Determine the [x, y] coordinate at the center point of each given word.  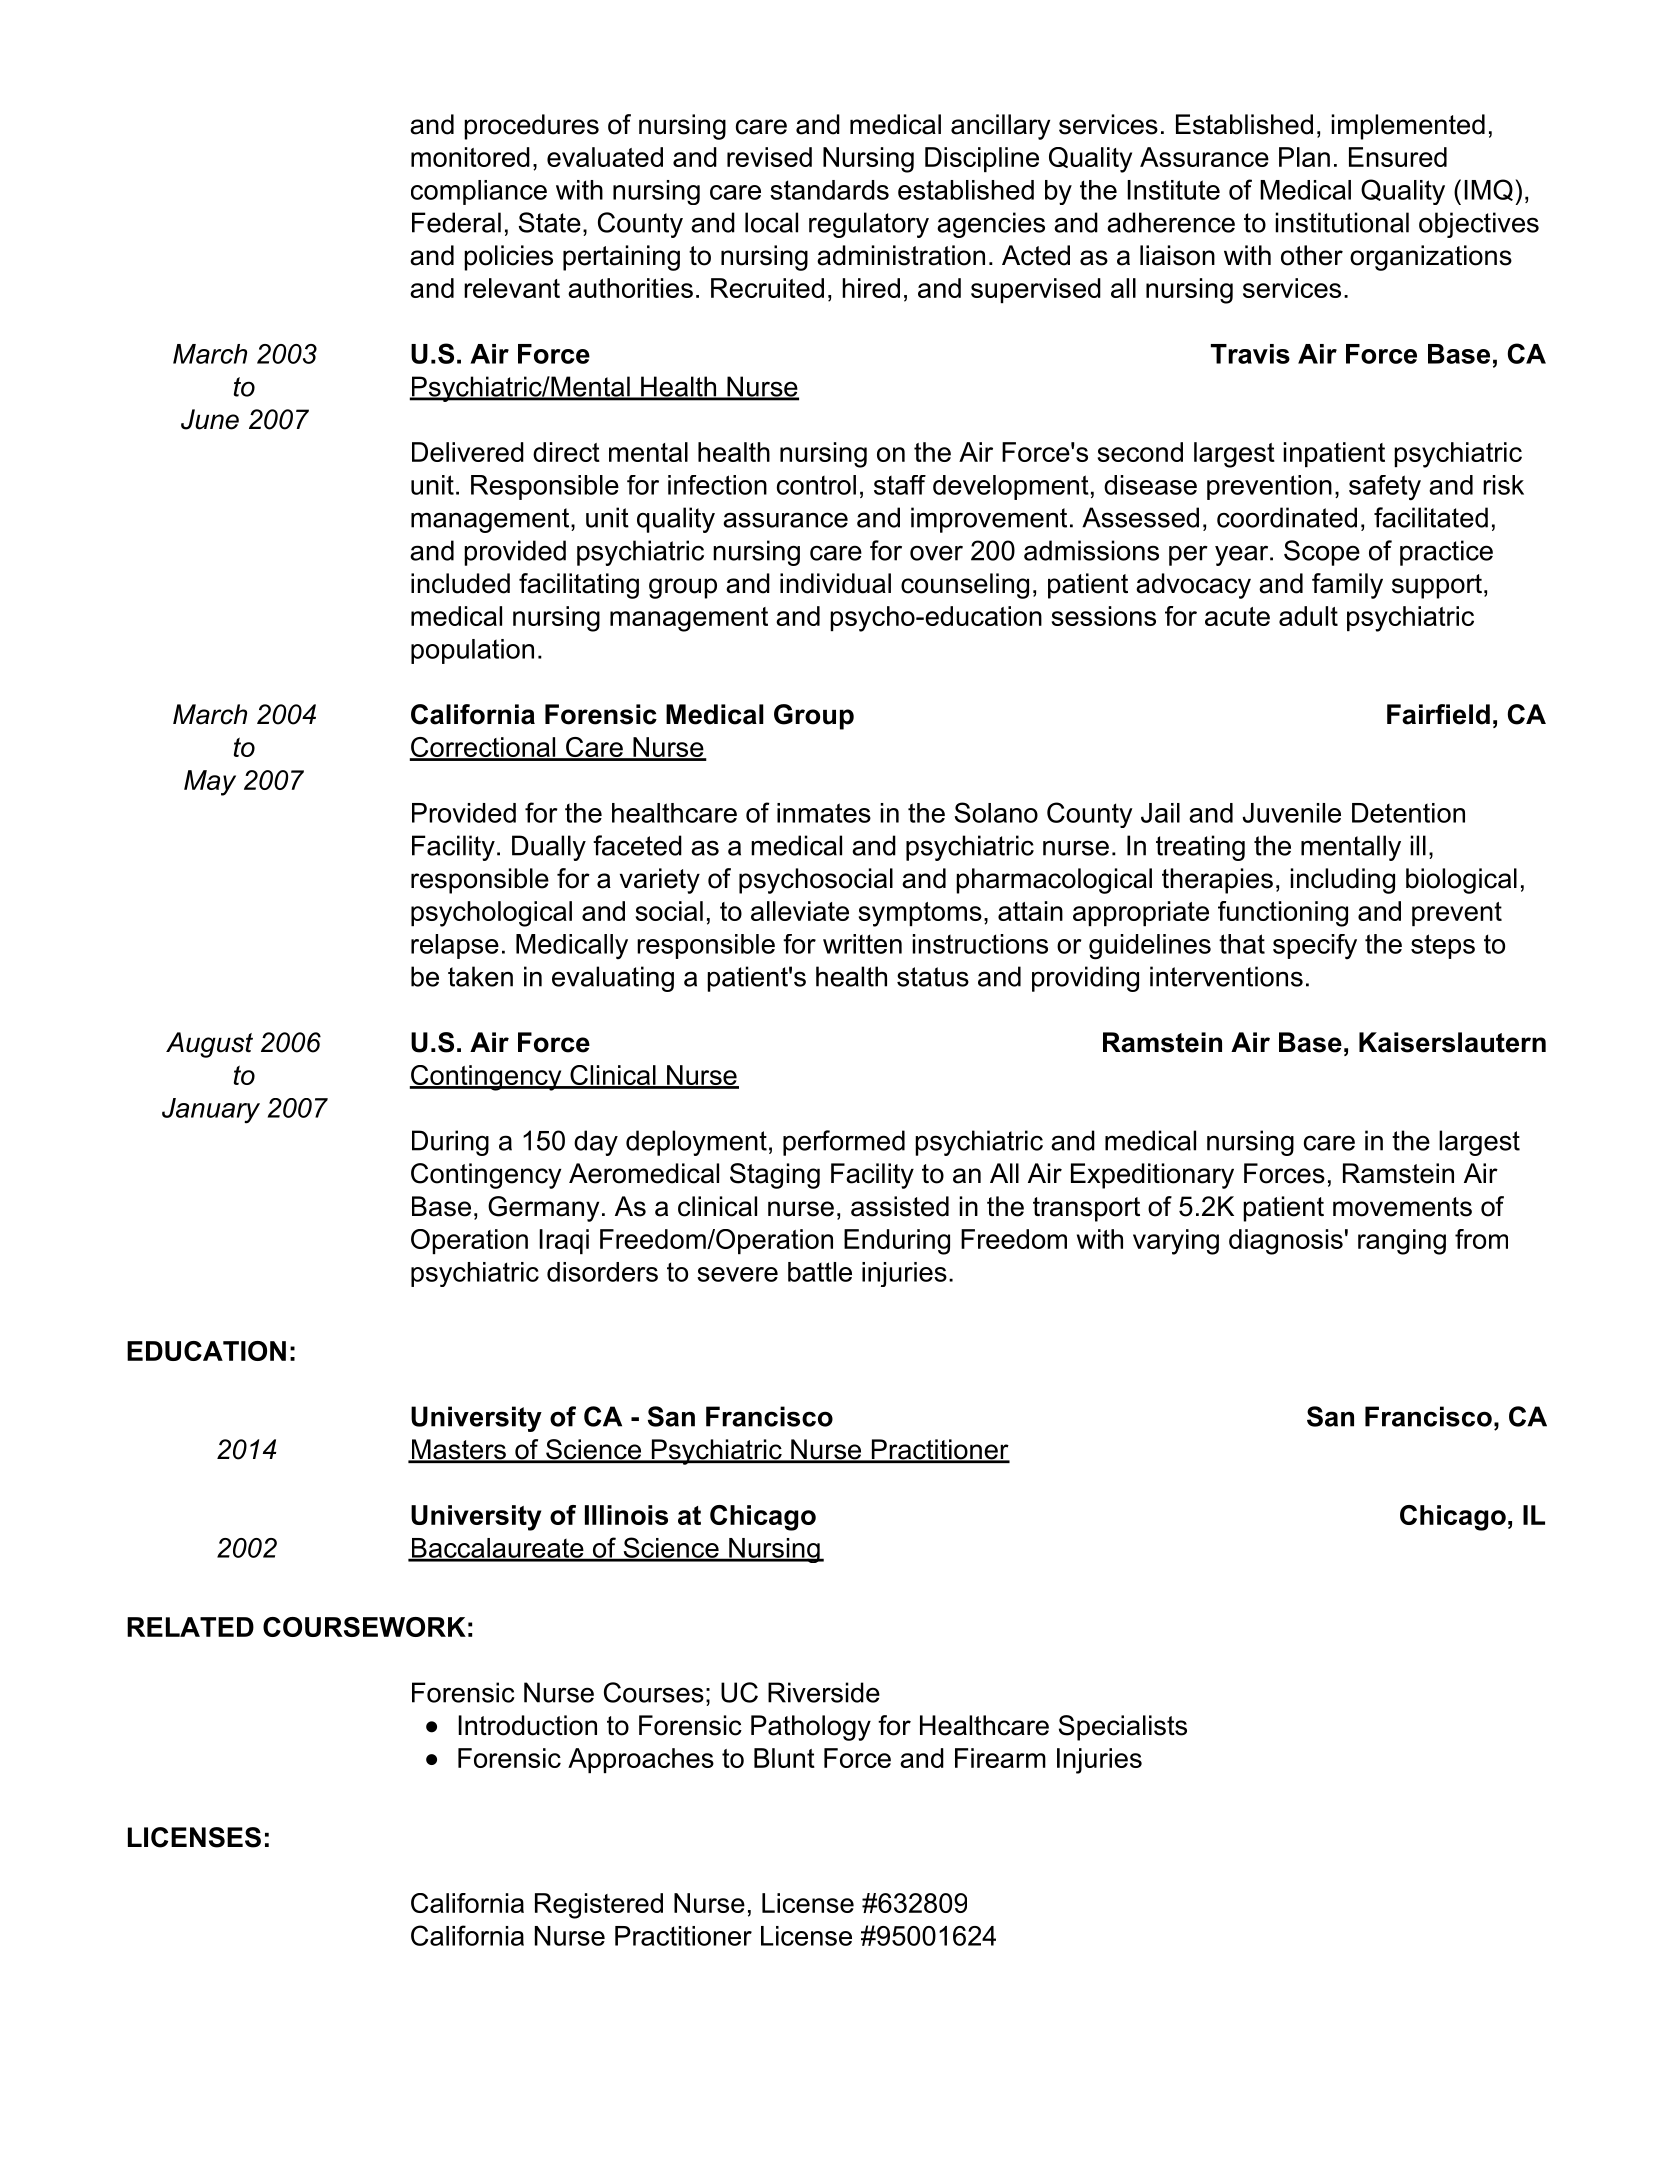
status [933, 977]
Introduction [527, 1725]
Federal [456, 222]
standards [829, 190]
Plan [1304, 157]
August [209, 1045]
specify [1315, 947]
